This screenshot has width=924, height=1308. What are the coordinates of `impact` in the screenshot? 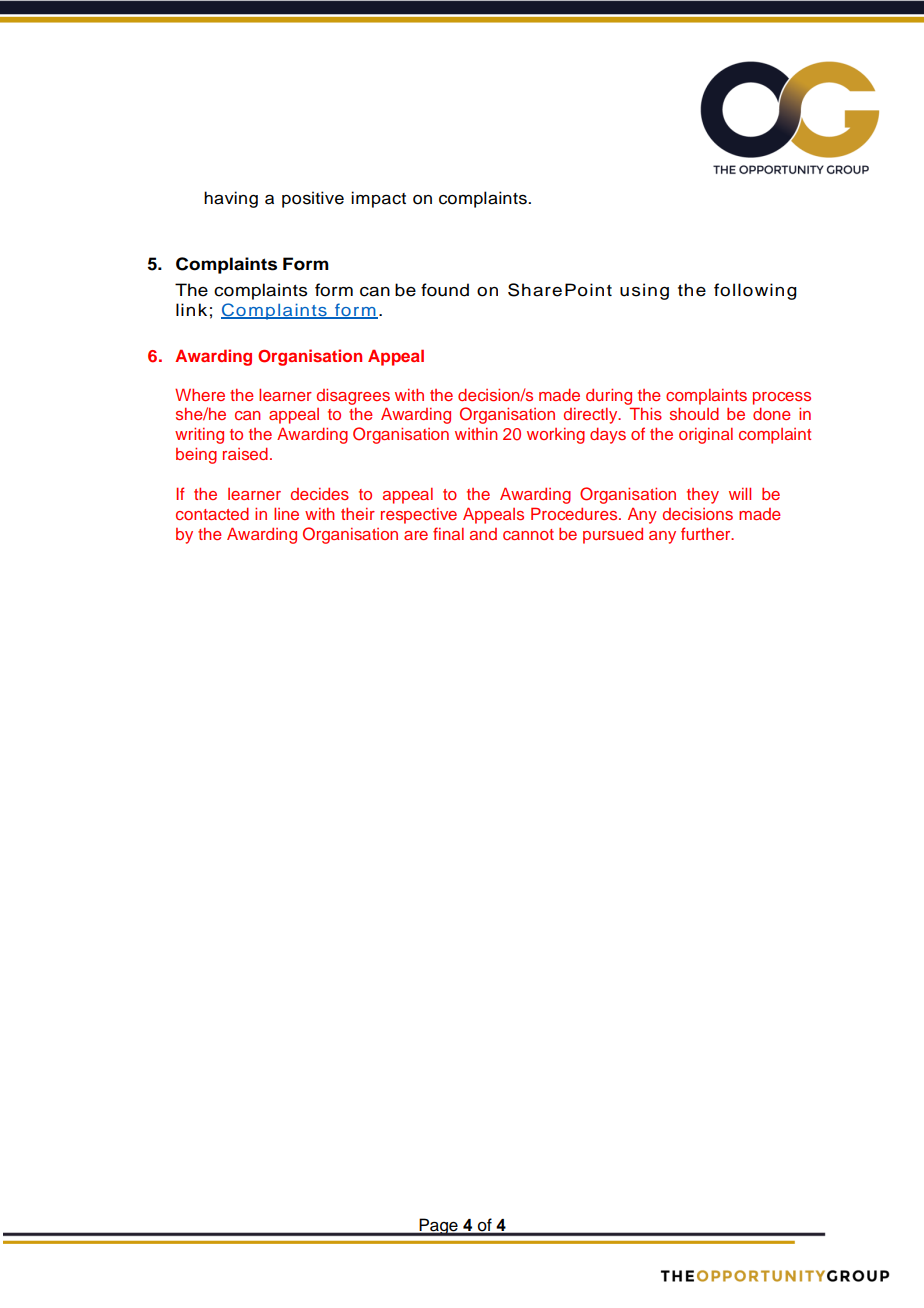 It's located at (378, 199).
